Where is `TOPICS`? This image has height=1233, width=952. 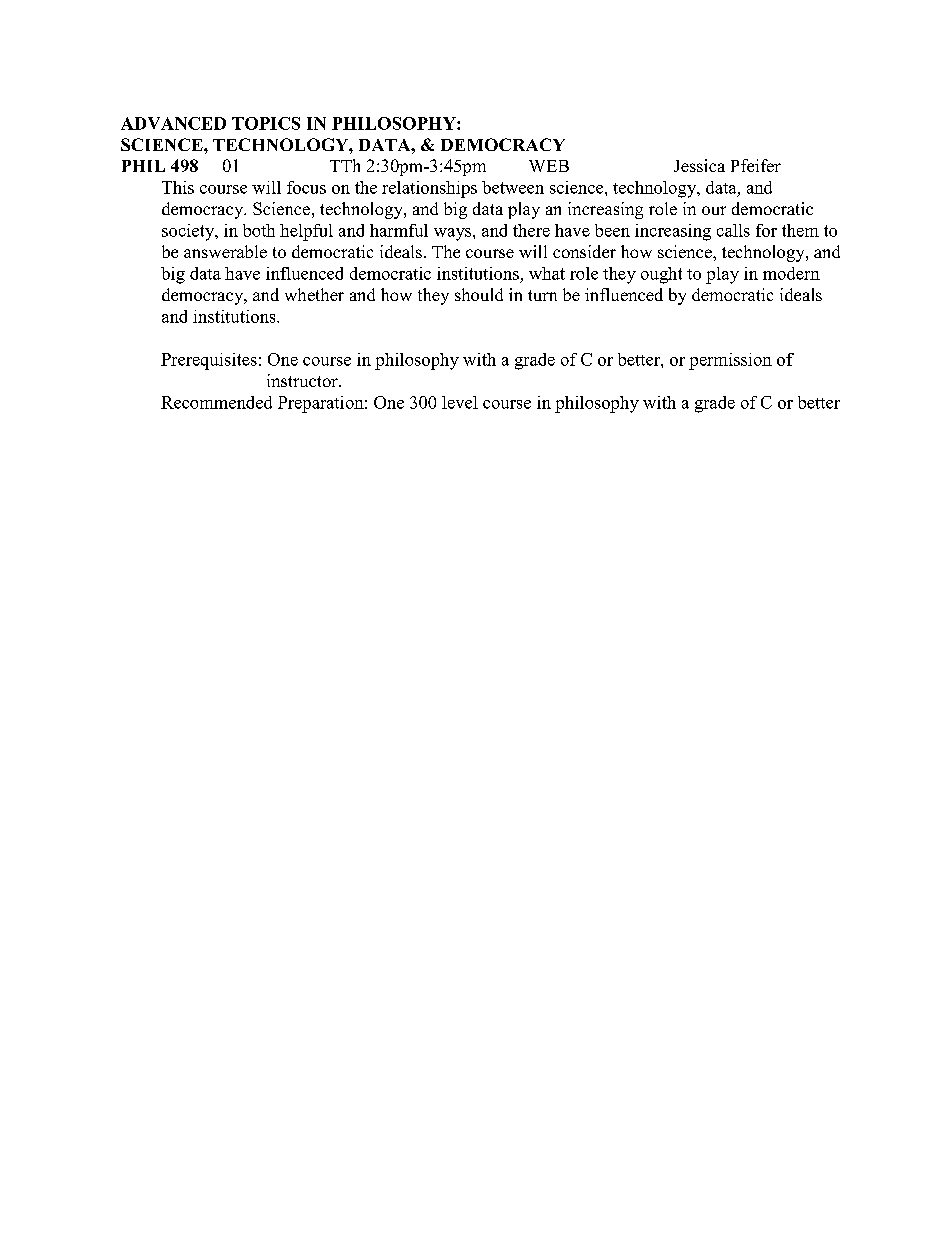 TOPICS is located at coordinates (266, 123).
